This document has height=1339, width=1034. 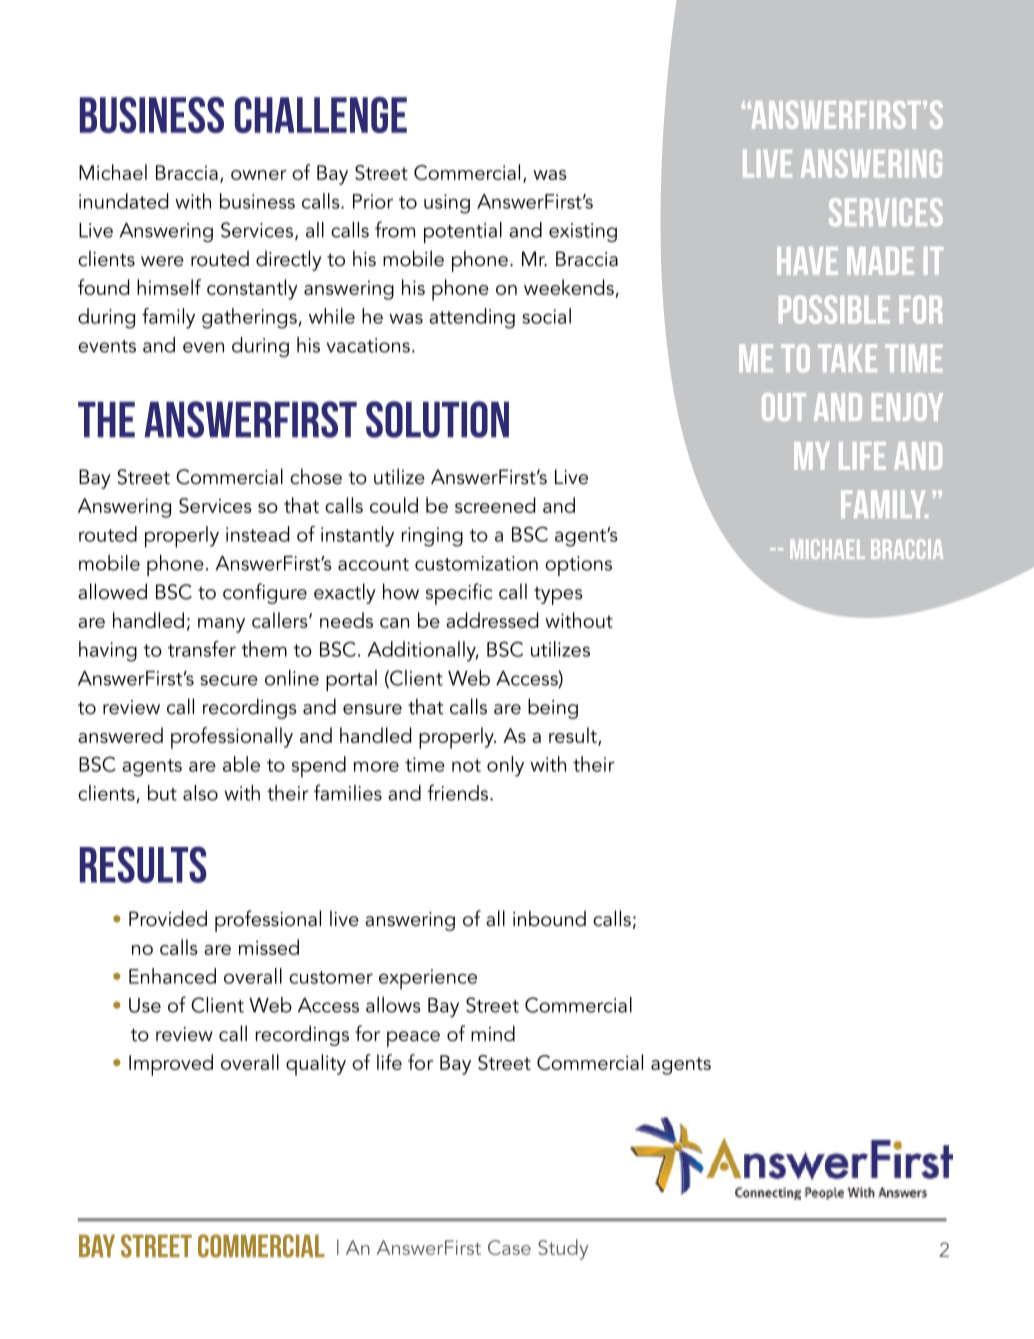 I want to click on have, so click(x=807, y=261).
